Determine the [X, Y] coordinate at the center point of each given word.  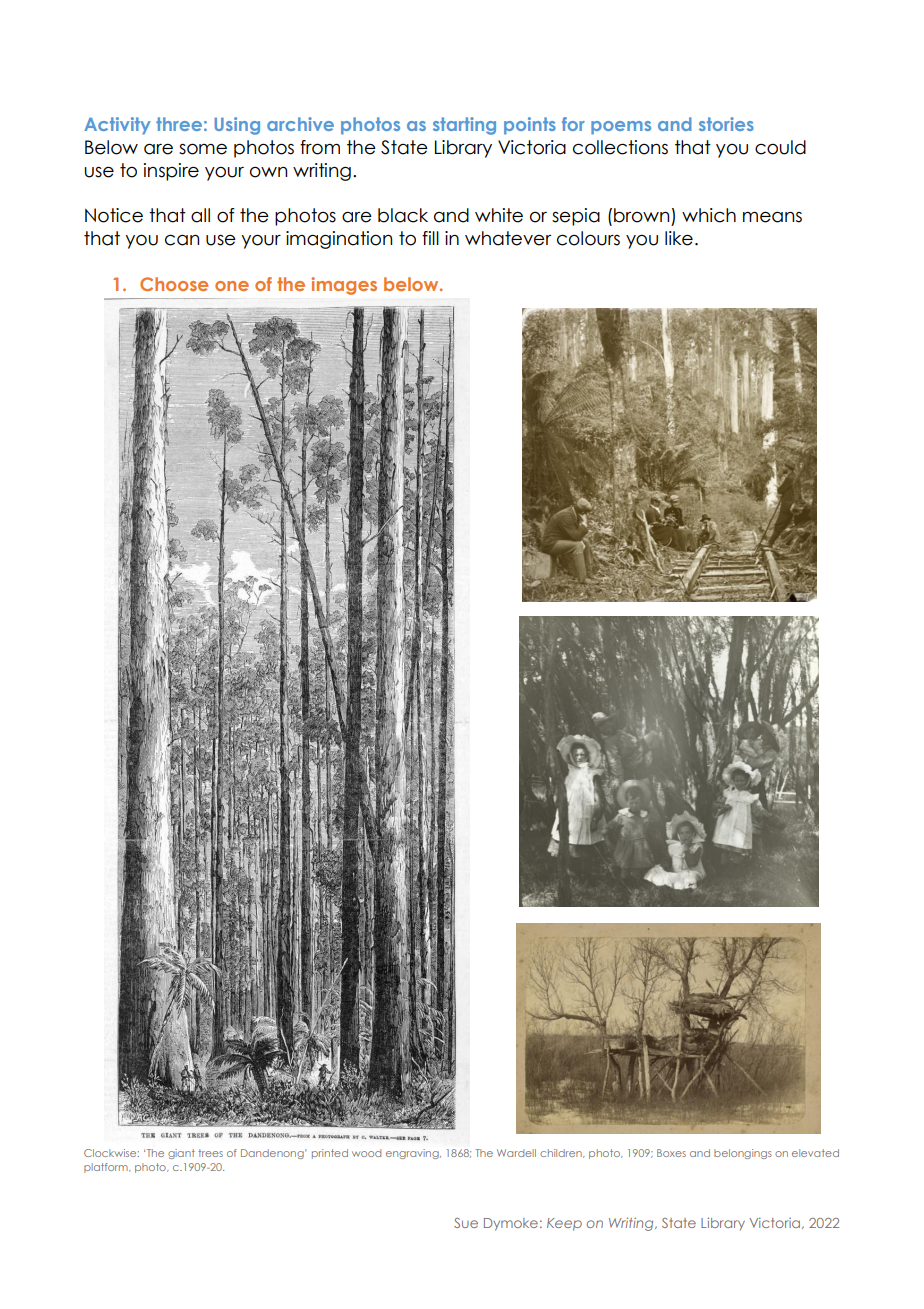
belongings [743, 1154]
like [679, 238]
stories [726, 124]
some [203, 149]
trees [210, 1153]
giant [181, 1154]
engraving [413, 1154]
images [344, 286]
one [232, 286]
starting [464, 126]
